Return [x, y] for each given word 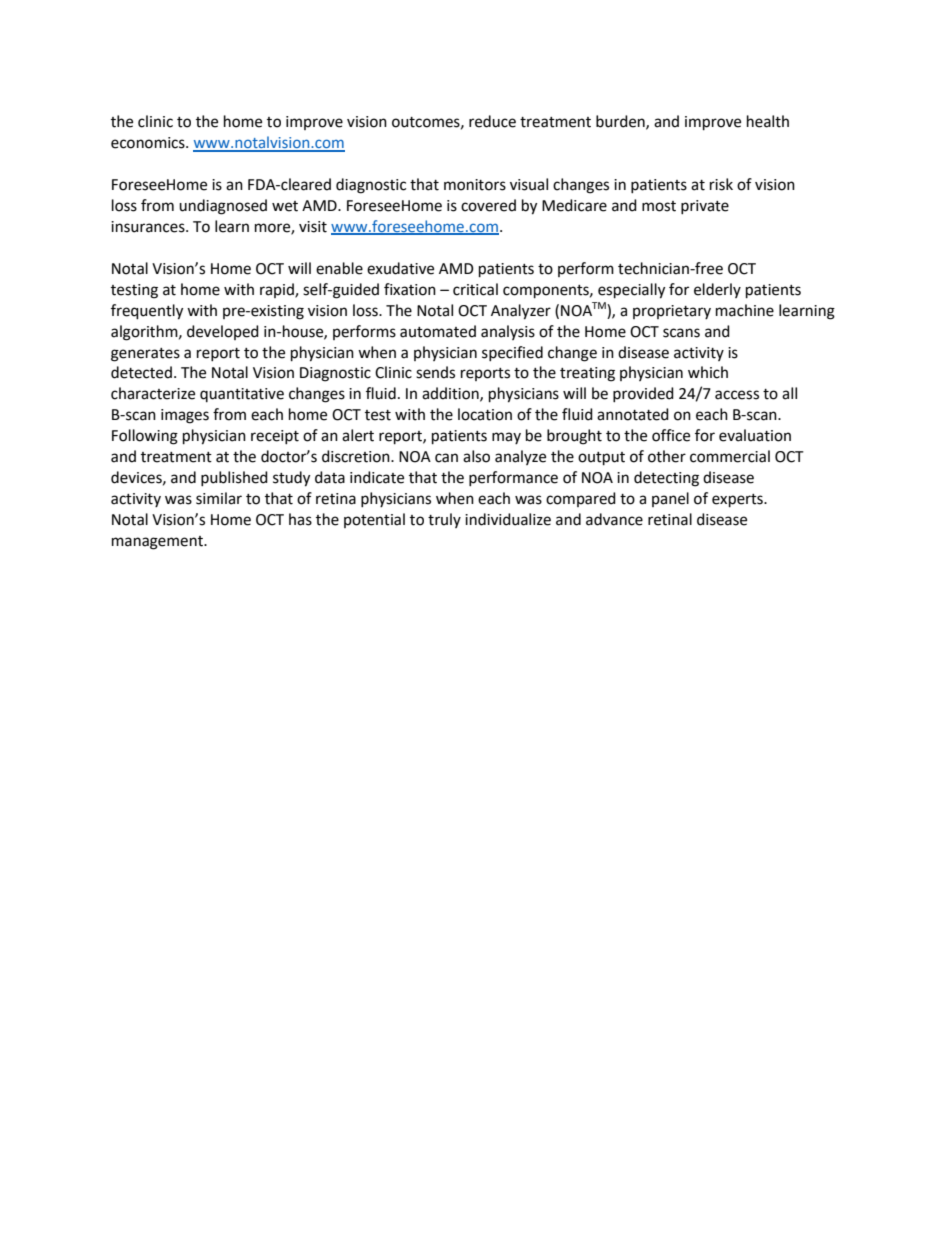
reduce [492, 121]
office [671, 435]
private [705, 207]
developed [223, 332]
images [185, 416]
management [158, 543]
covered [488, 205]
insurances [149, 227]
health [768, 121]
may [506, 438]
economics [149, 143]
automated [438, 331]
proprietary [672, 312]
